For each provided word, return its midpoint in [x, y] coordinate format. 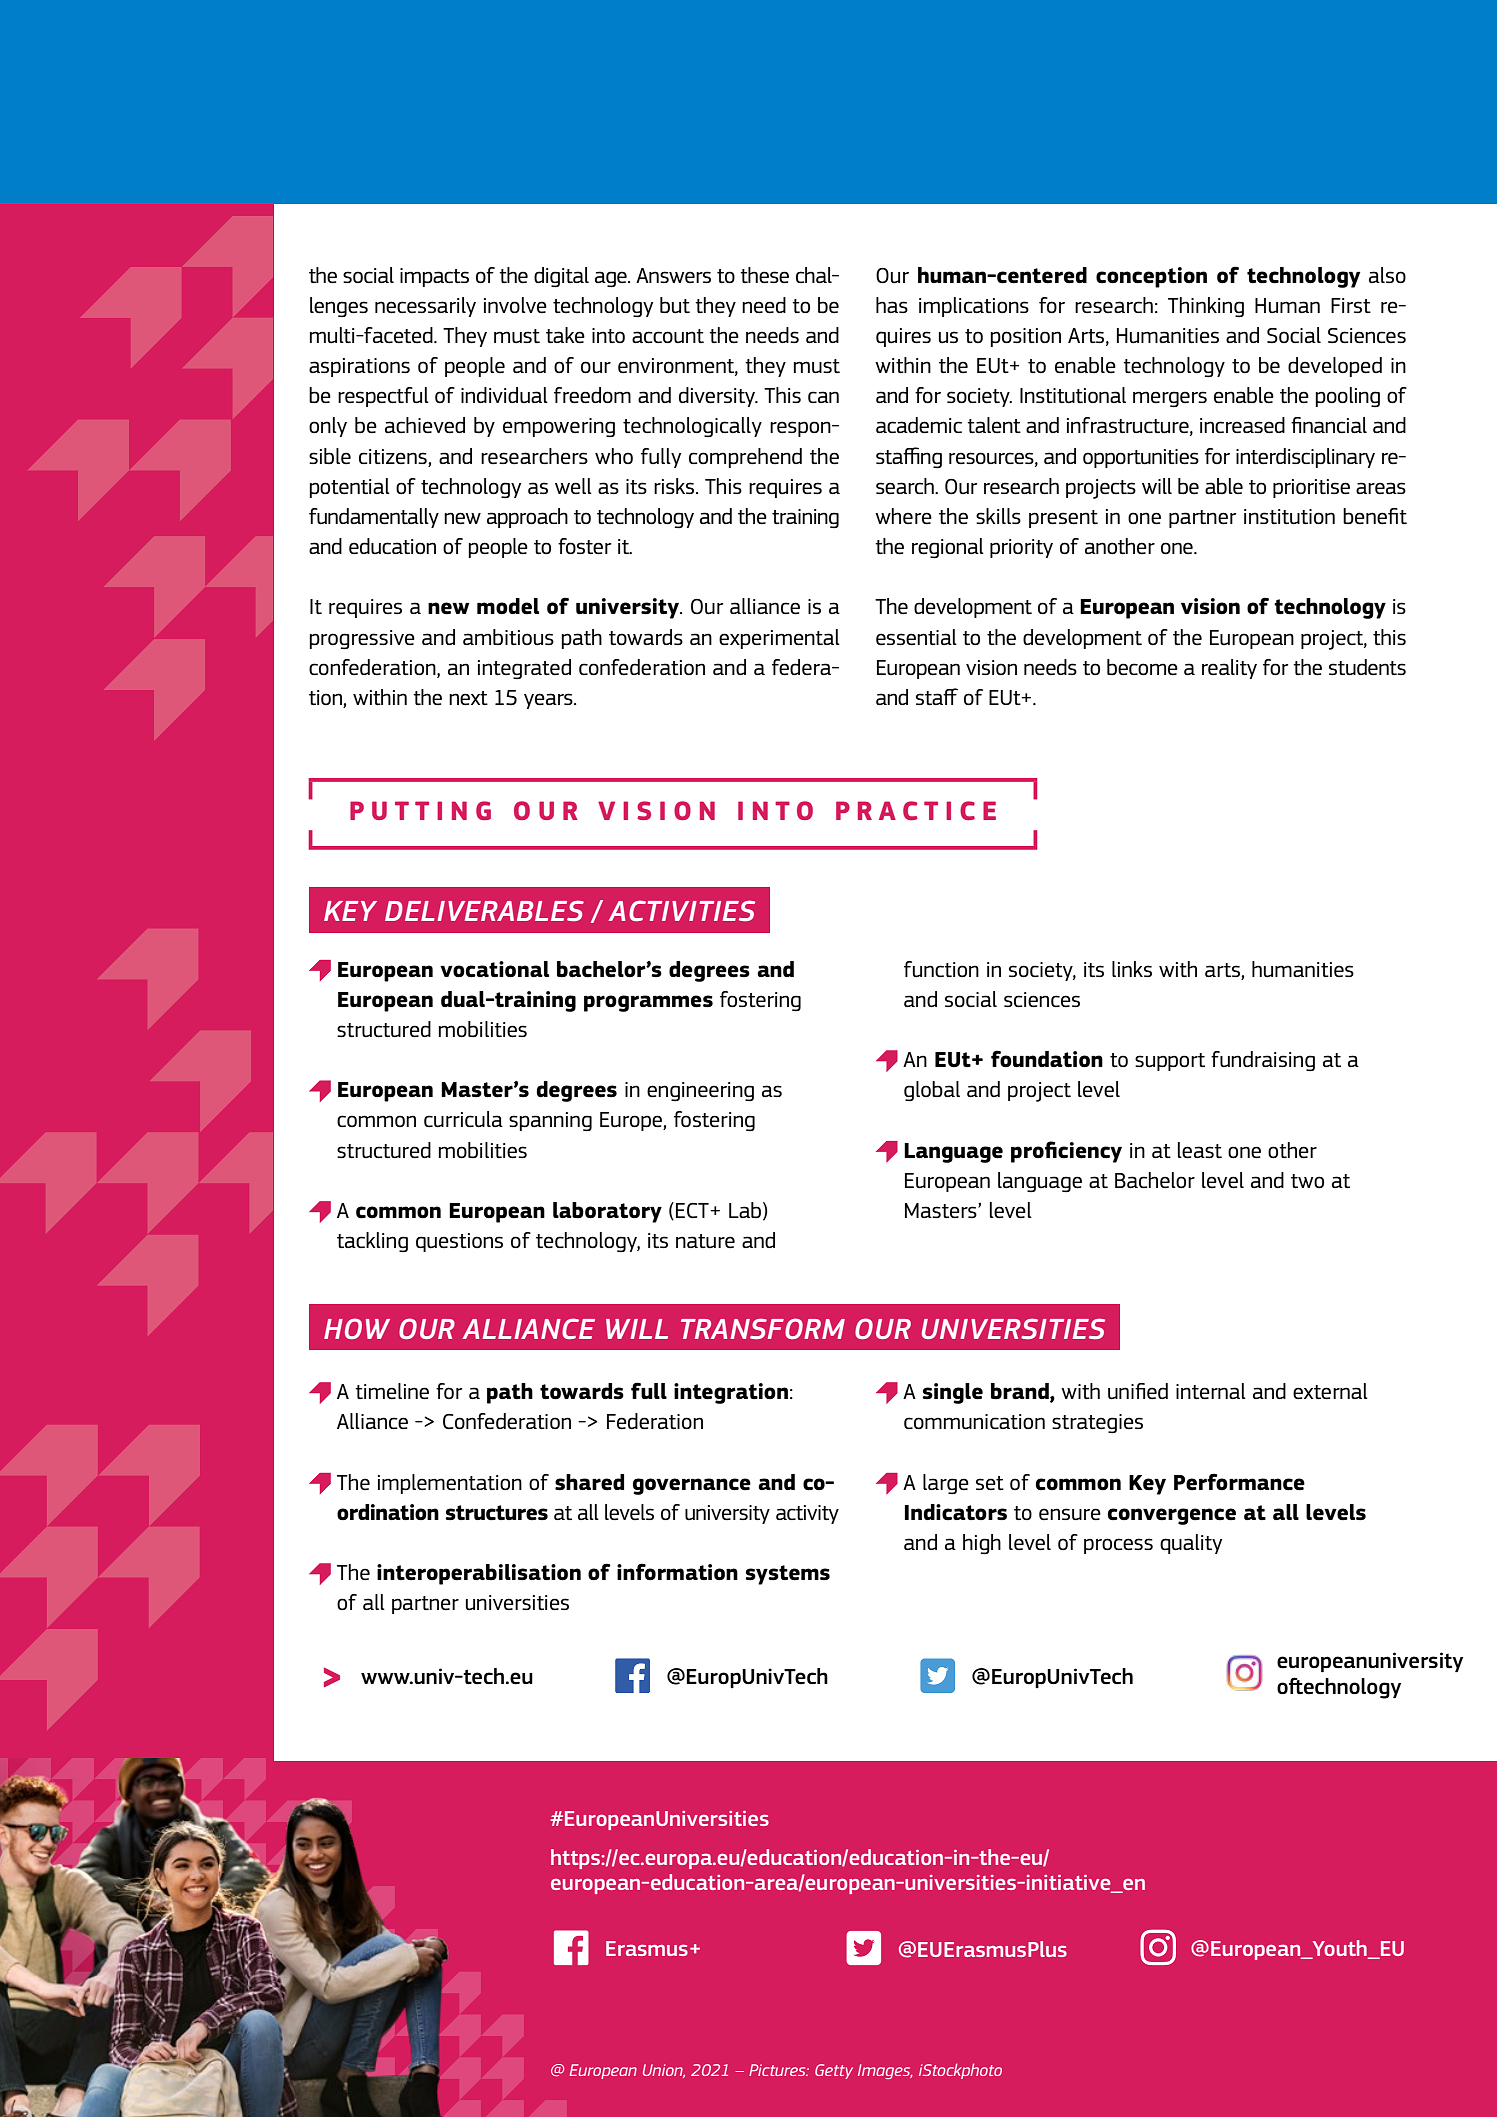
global [932, 1091]
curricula [463, 1119]
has [892, 305]
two [1307, 1181]
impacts [434, 277]
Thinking [1206, 307]
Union [664, 2071]
